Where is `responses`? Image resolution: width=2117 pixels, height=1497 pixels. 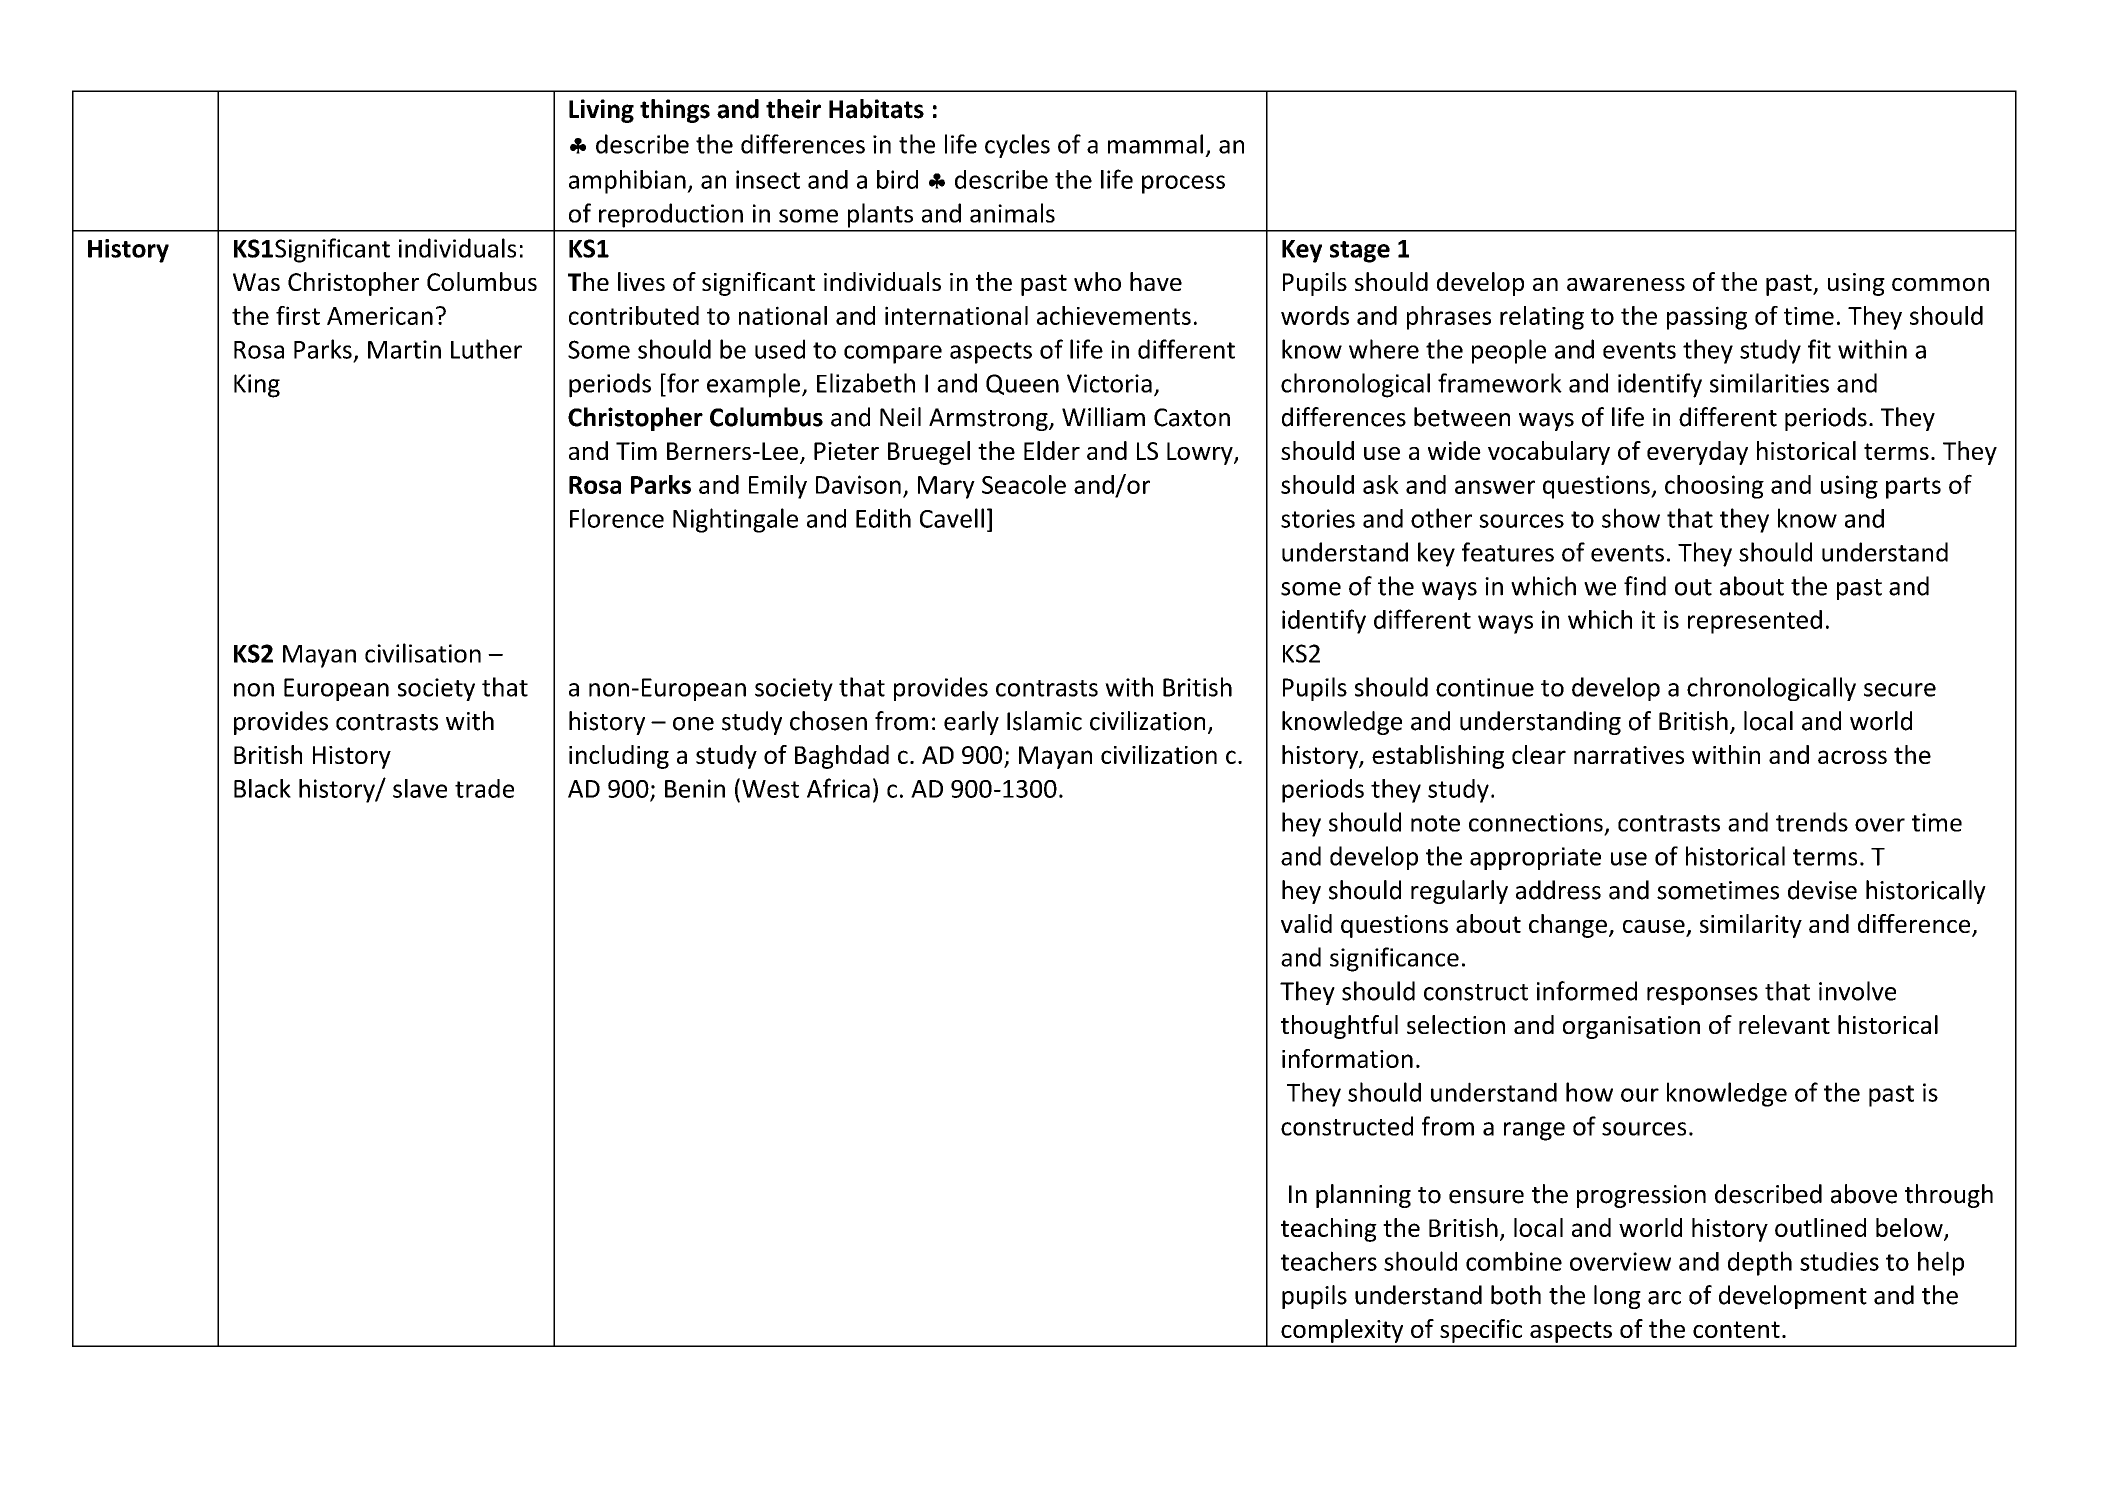
responses is located at coordinates (1702, 996).
